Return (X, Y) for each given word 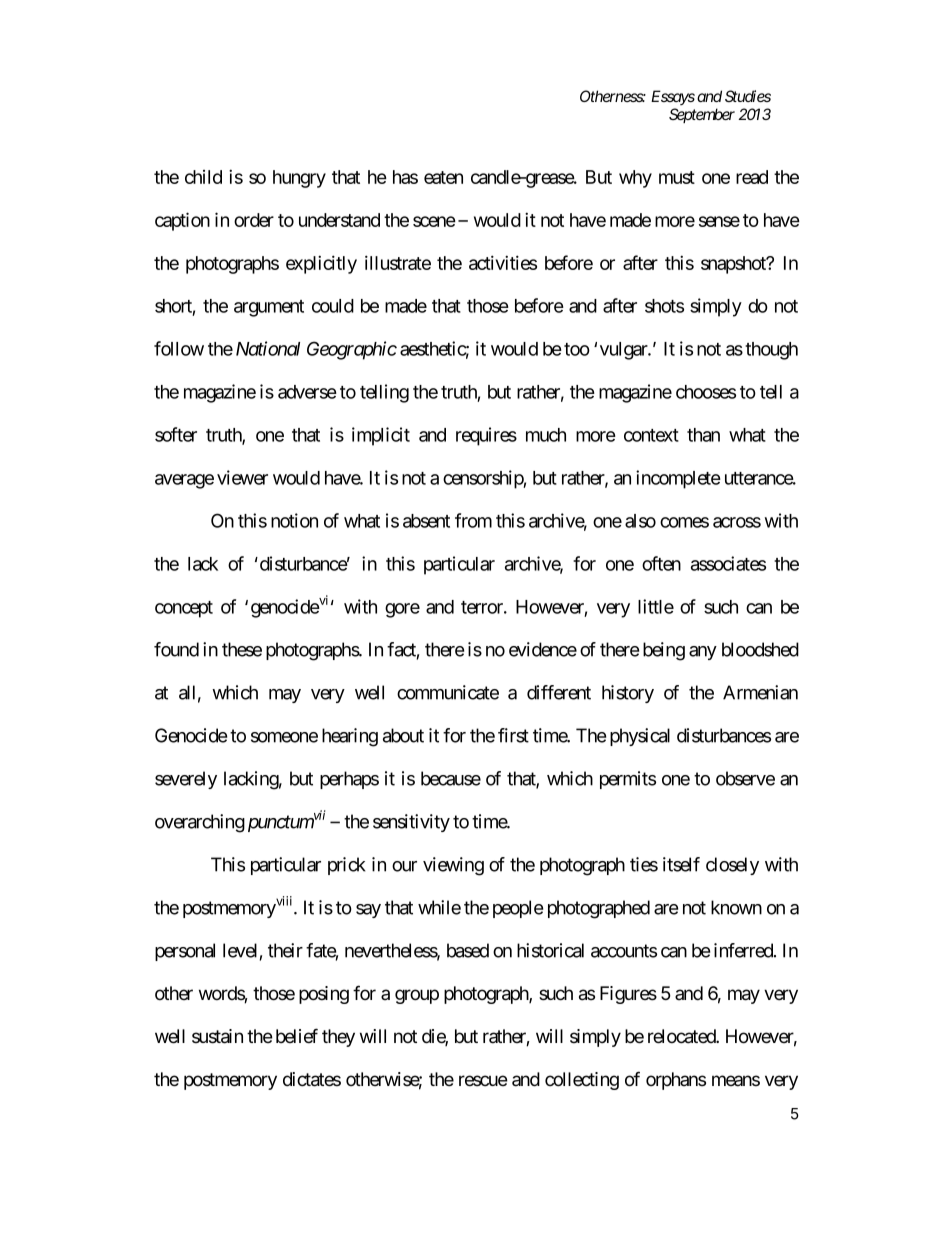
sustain (217, 1036)
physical (640, 737)
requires (486, 436)
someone (284, 737)
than (703, 435)
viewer (242, 477)
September (702, 115)
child (203, 177)
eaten (443, 177)
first (513, 735)
